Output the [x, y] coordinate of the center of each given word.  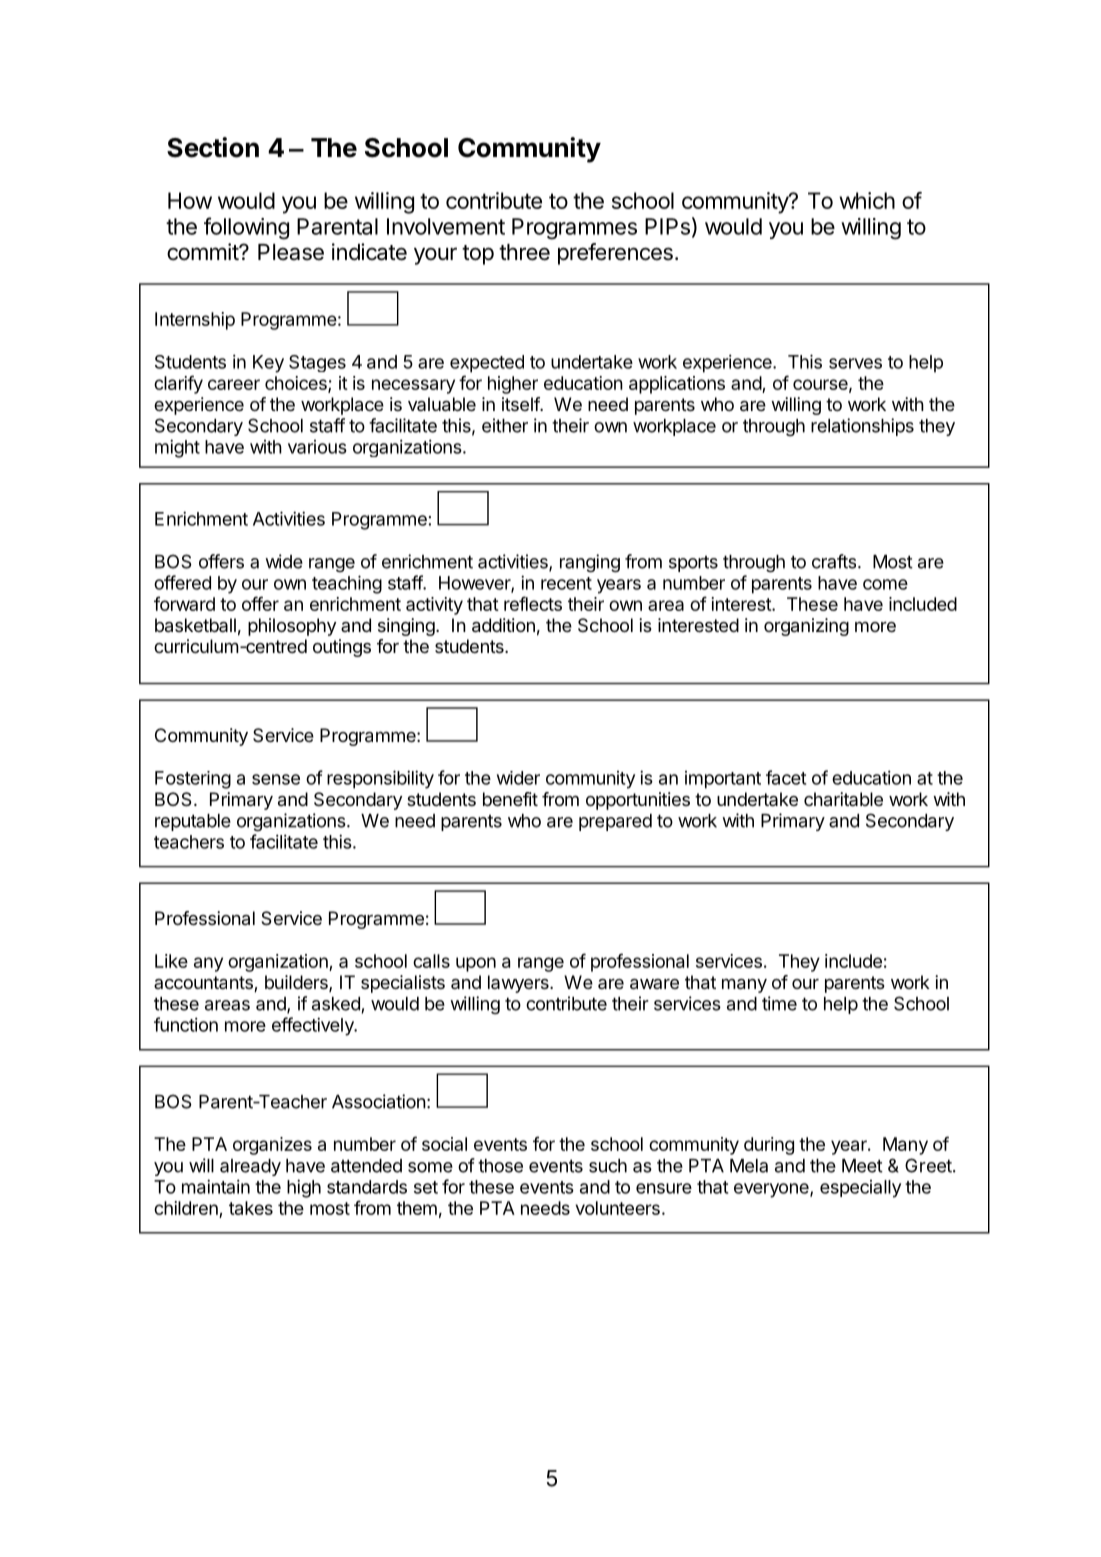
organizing [806, 627]
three [524, 252]
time [779, 1003]
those [500, 1166]
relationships [862, 427]
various [317, 447]
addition [503, 625]
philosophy [292, 627]
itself [521, 404]
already [250, 1167]
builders [297, 983]
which [867, 200]
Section [213, 147]
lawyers [519, 984]
